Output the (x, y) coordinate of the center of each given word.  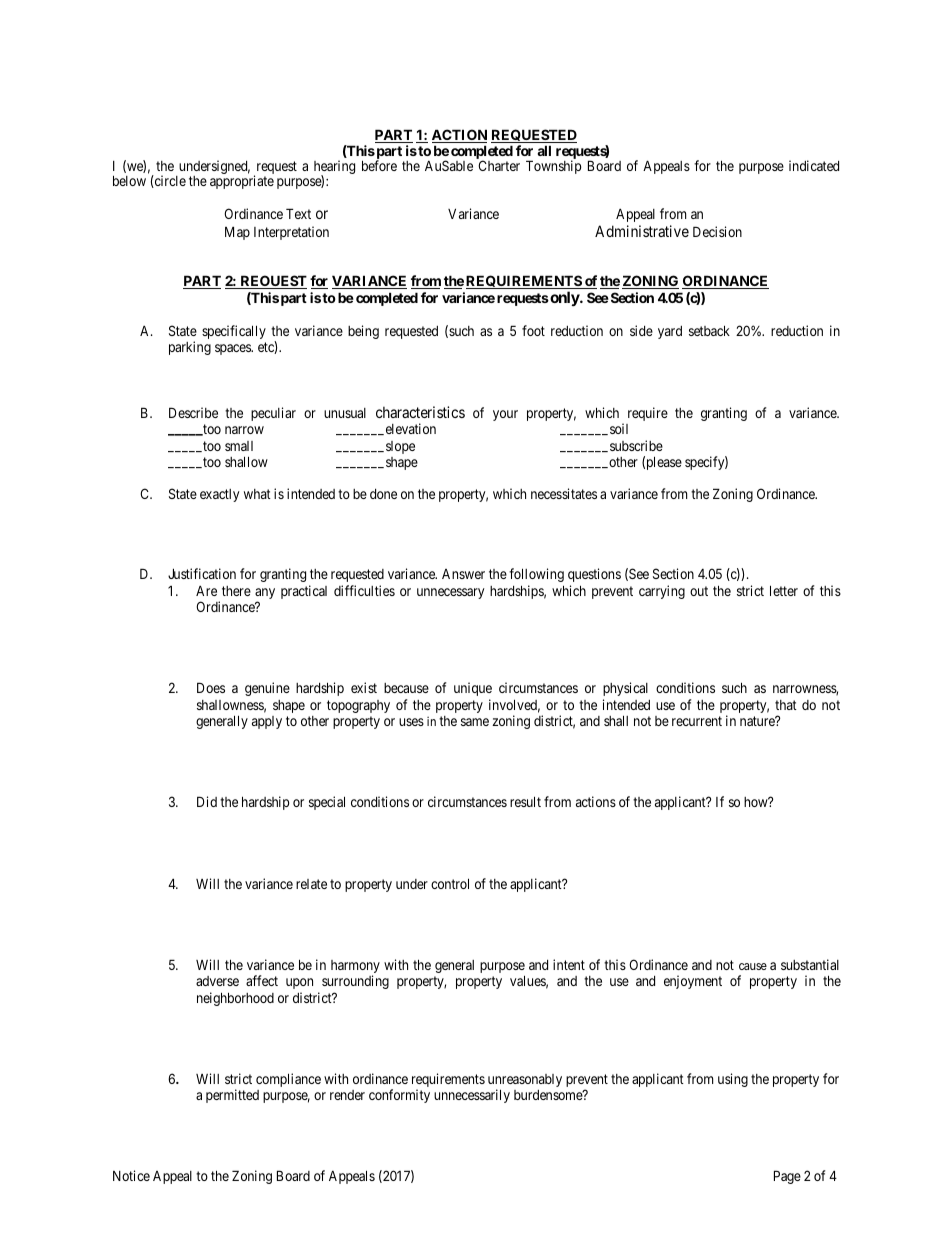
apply (267, 722)
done (383, 494)
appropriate (242, 182)
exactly (219, 495)
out (699, 591)
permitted (232, 1096)
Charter (499, 165)
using (733, 1080)
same (475, 722)
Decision (717, 231)
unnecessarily (472, 1096)
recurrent (697, 721)
